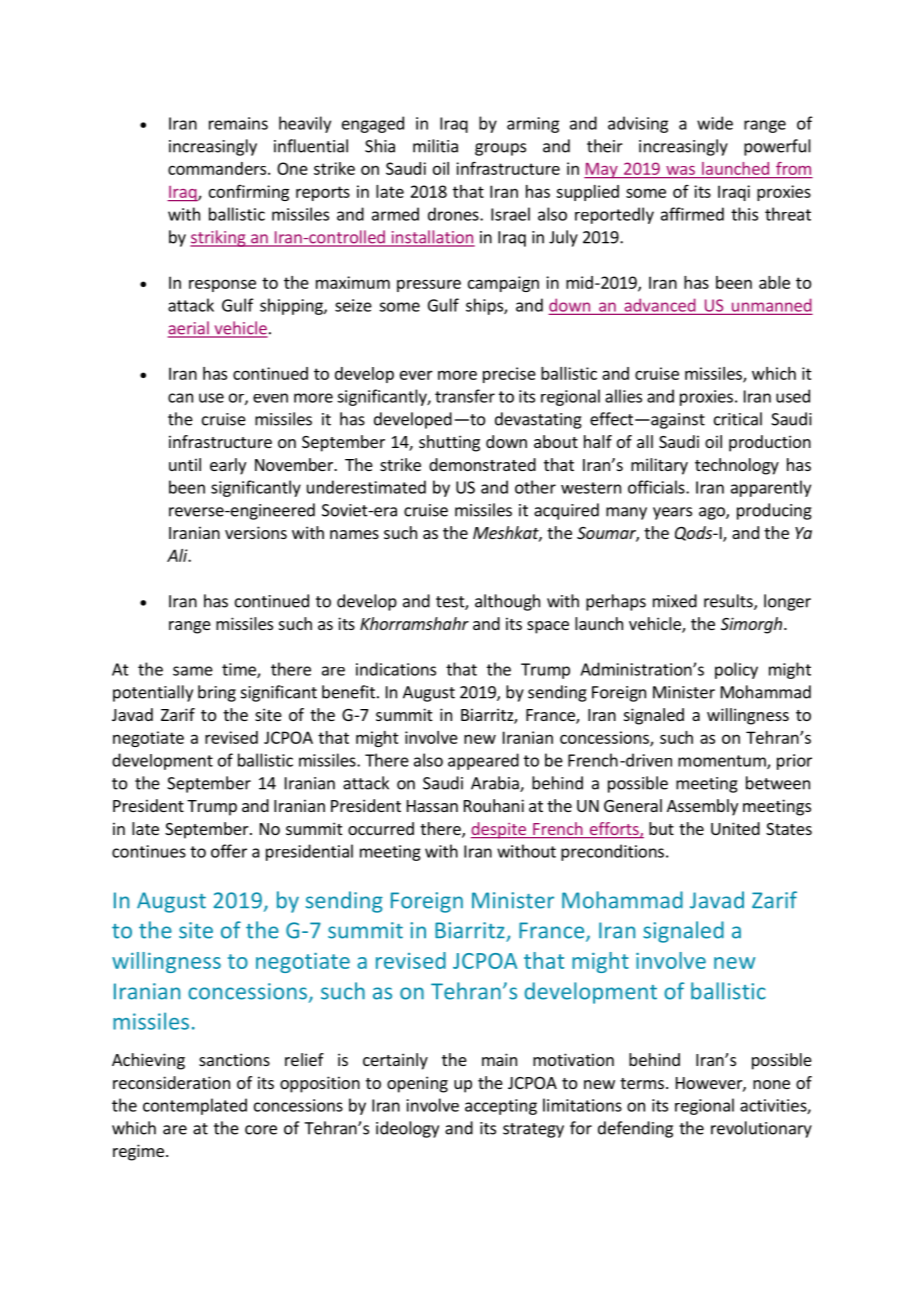  What do you see at coordinates (738, 419) in the image?
I see `critical` at bounding box center [738, 419].
